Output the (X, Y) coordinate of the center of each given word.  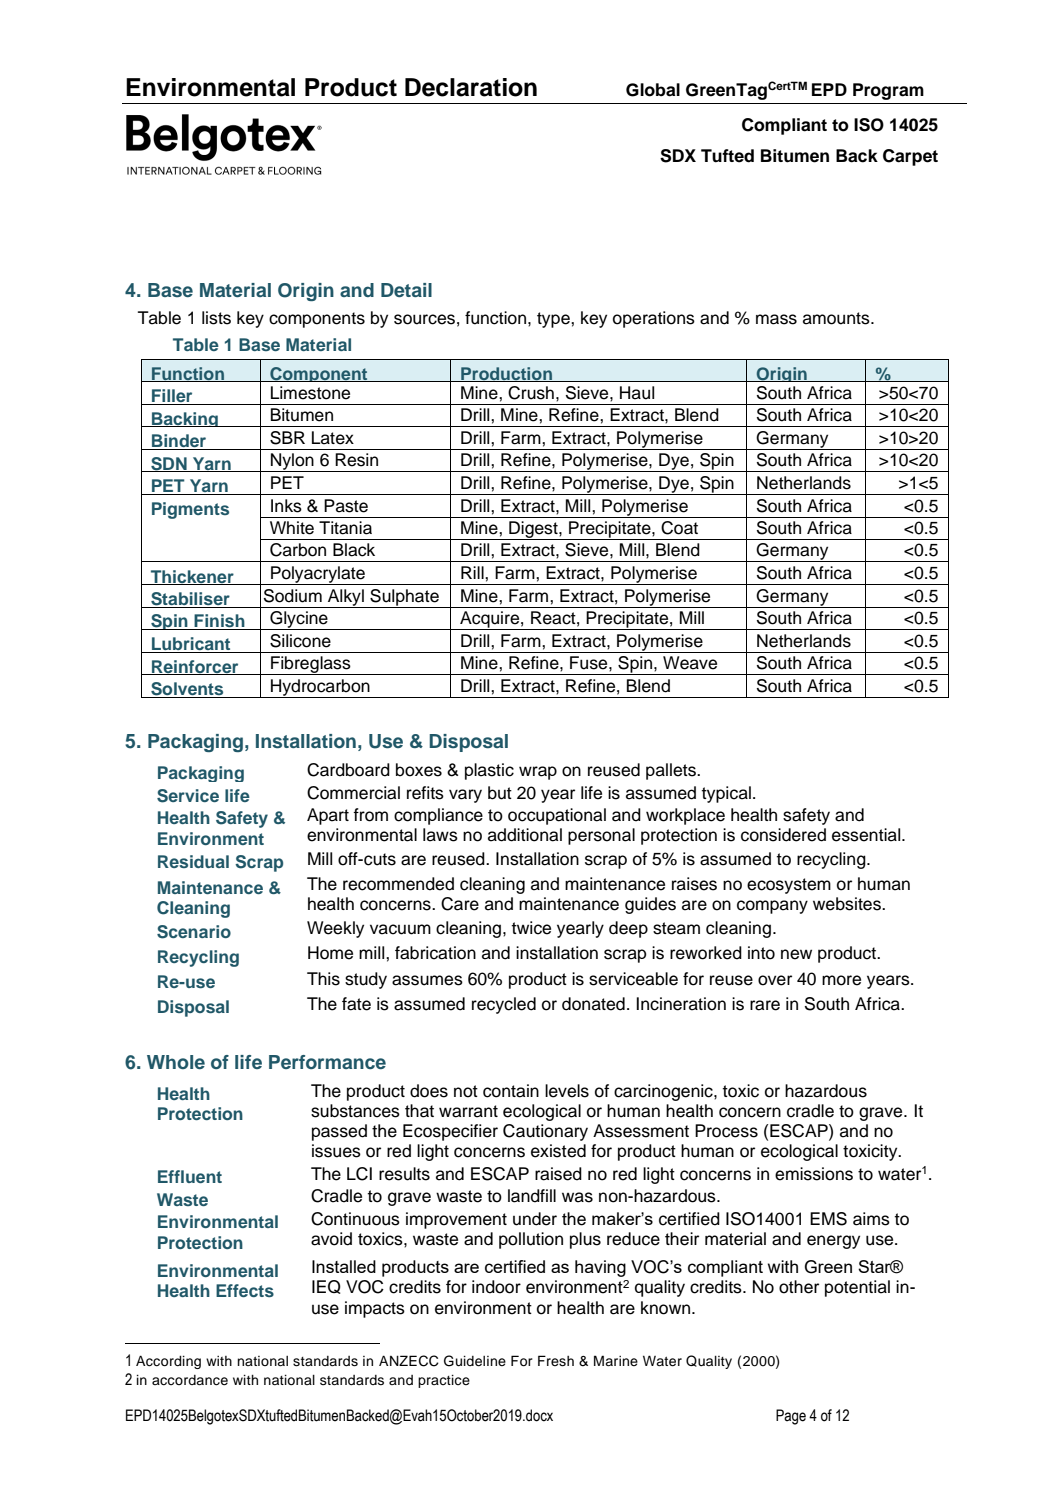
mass (776, 319)
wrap (538, 773)
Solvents (187, 690)
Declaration (471, 87)
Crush (531, 393)
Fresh (556, 1361)
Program (888, 91)
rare (765, 1005)
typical (726, 794)
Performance (327, 1062)
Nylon (292, 462)
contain (511, 1091)
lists (216, 318)
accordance (190, 1380)
